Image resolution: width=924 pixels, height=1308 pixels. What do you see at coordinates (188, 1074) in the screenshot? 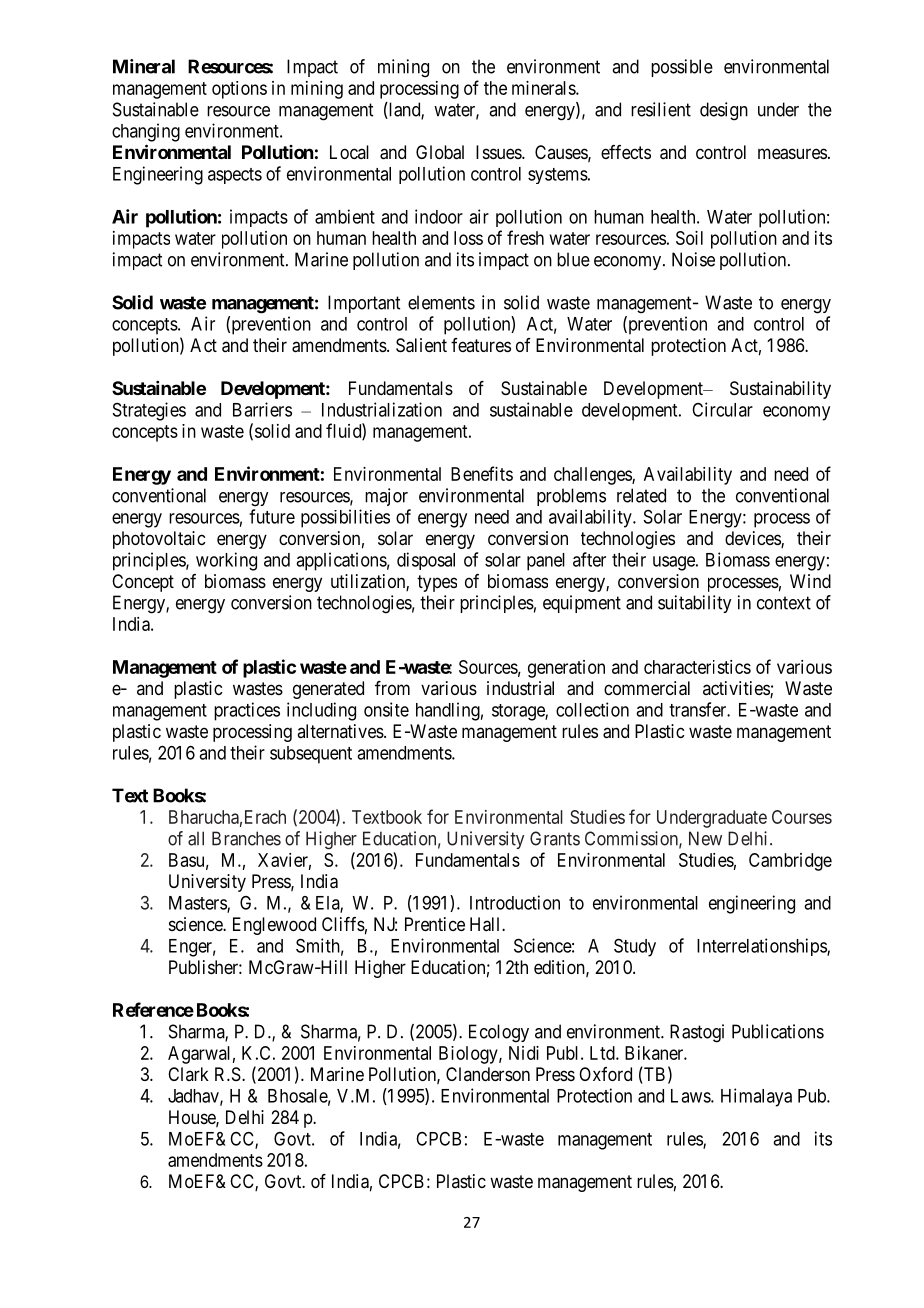
I see `Clark` at bounding box center [188, 1074].
